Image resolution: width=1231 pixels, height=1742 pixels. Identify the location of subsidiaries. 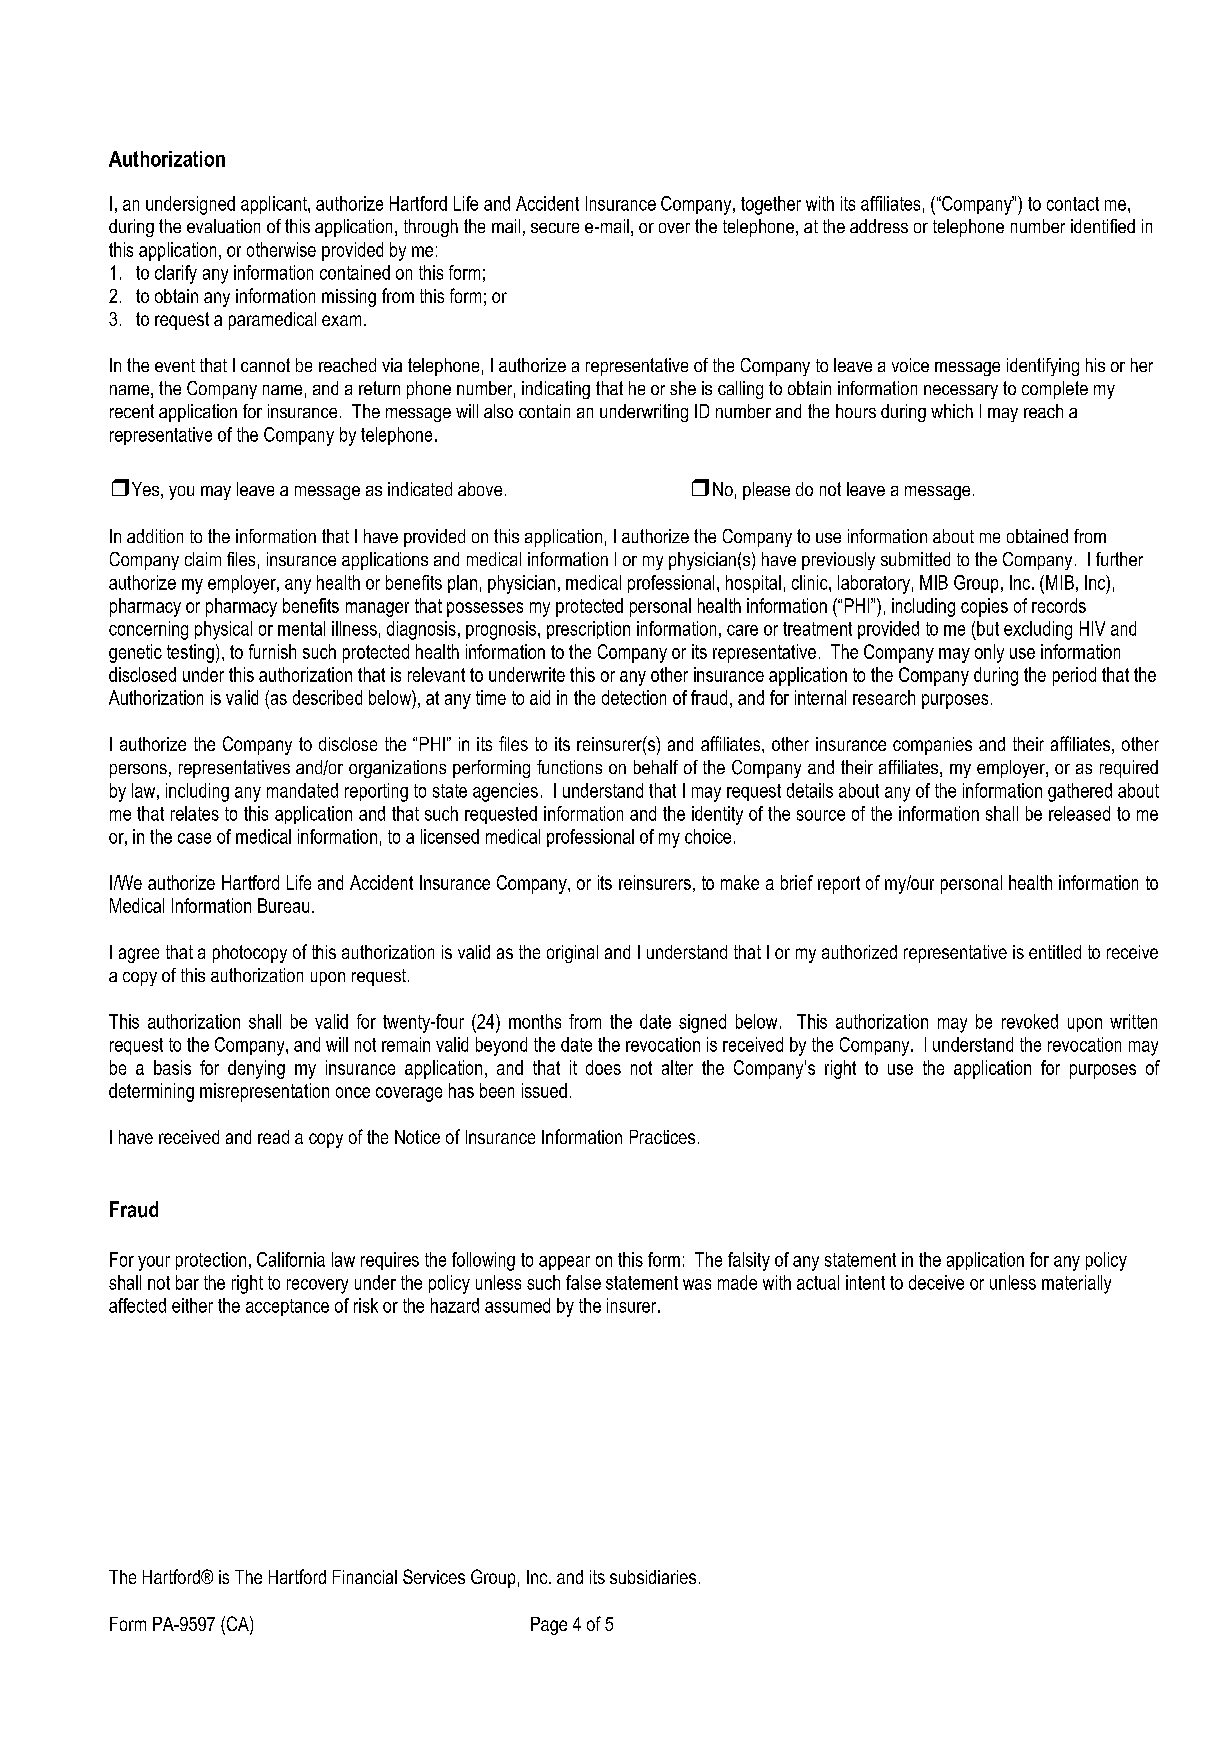
(653, 1577).
